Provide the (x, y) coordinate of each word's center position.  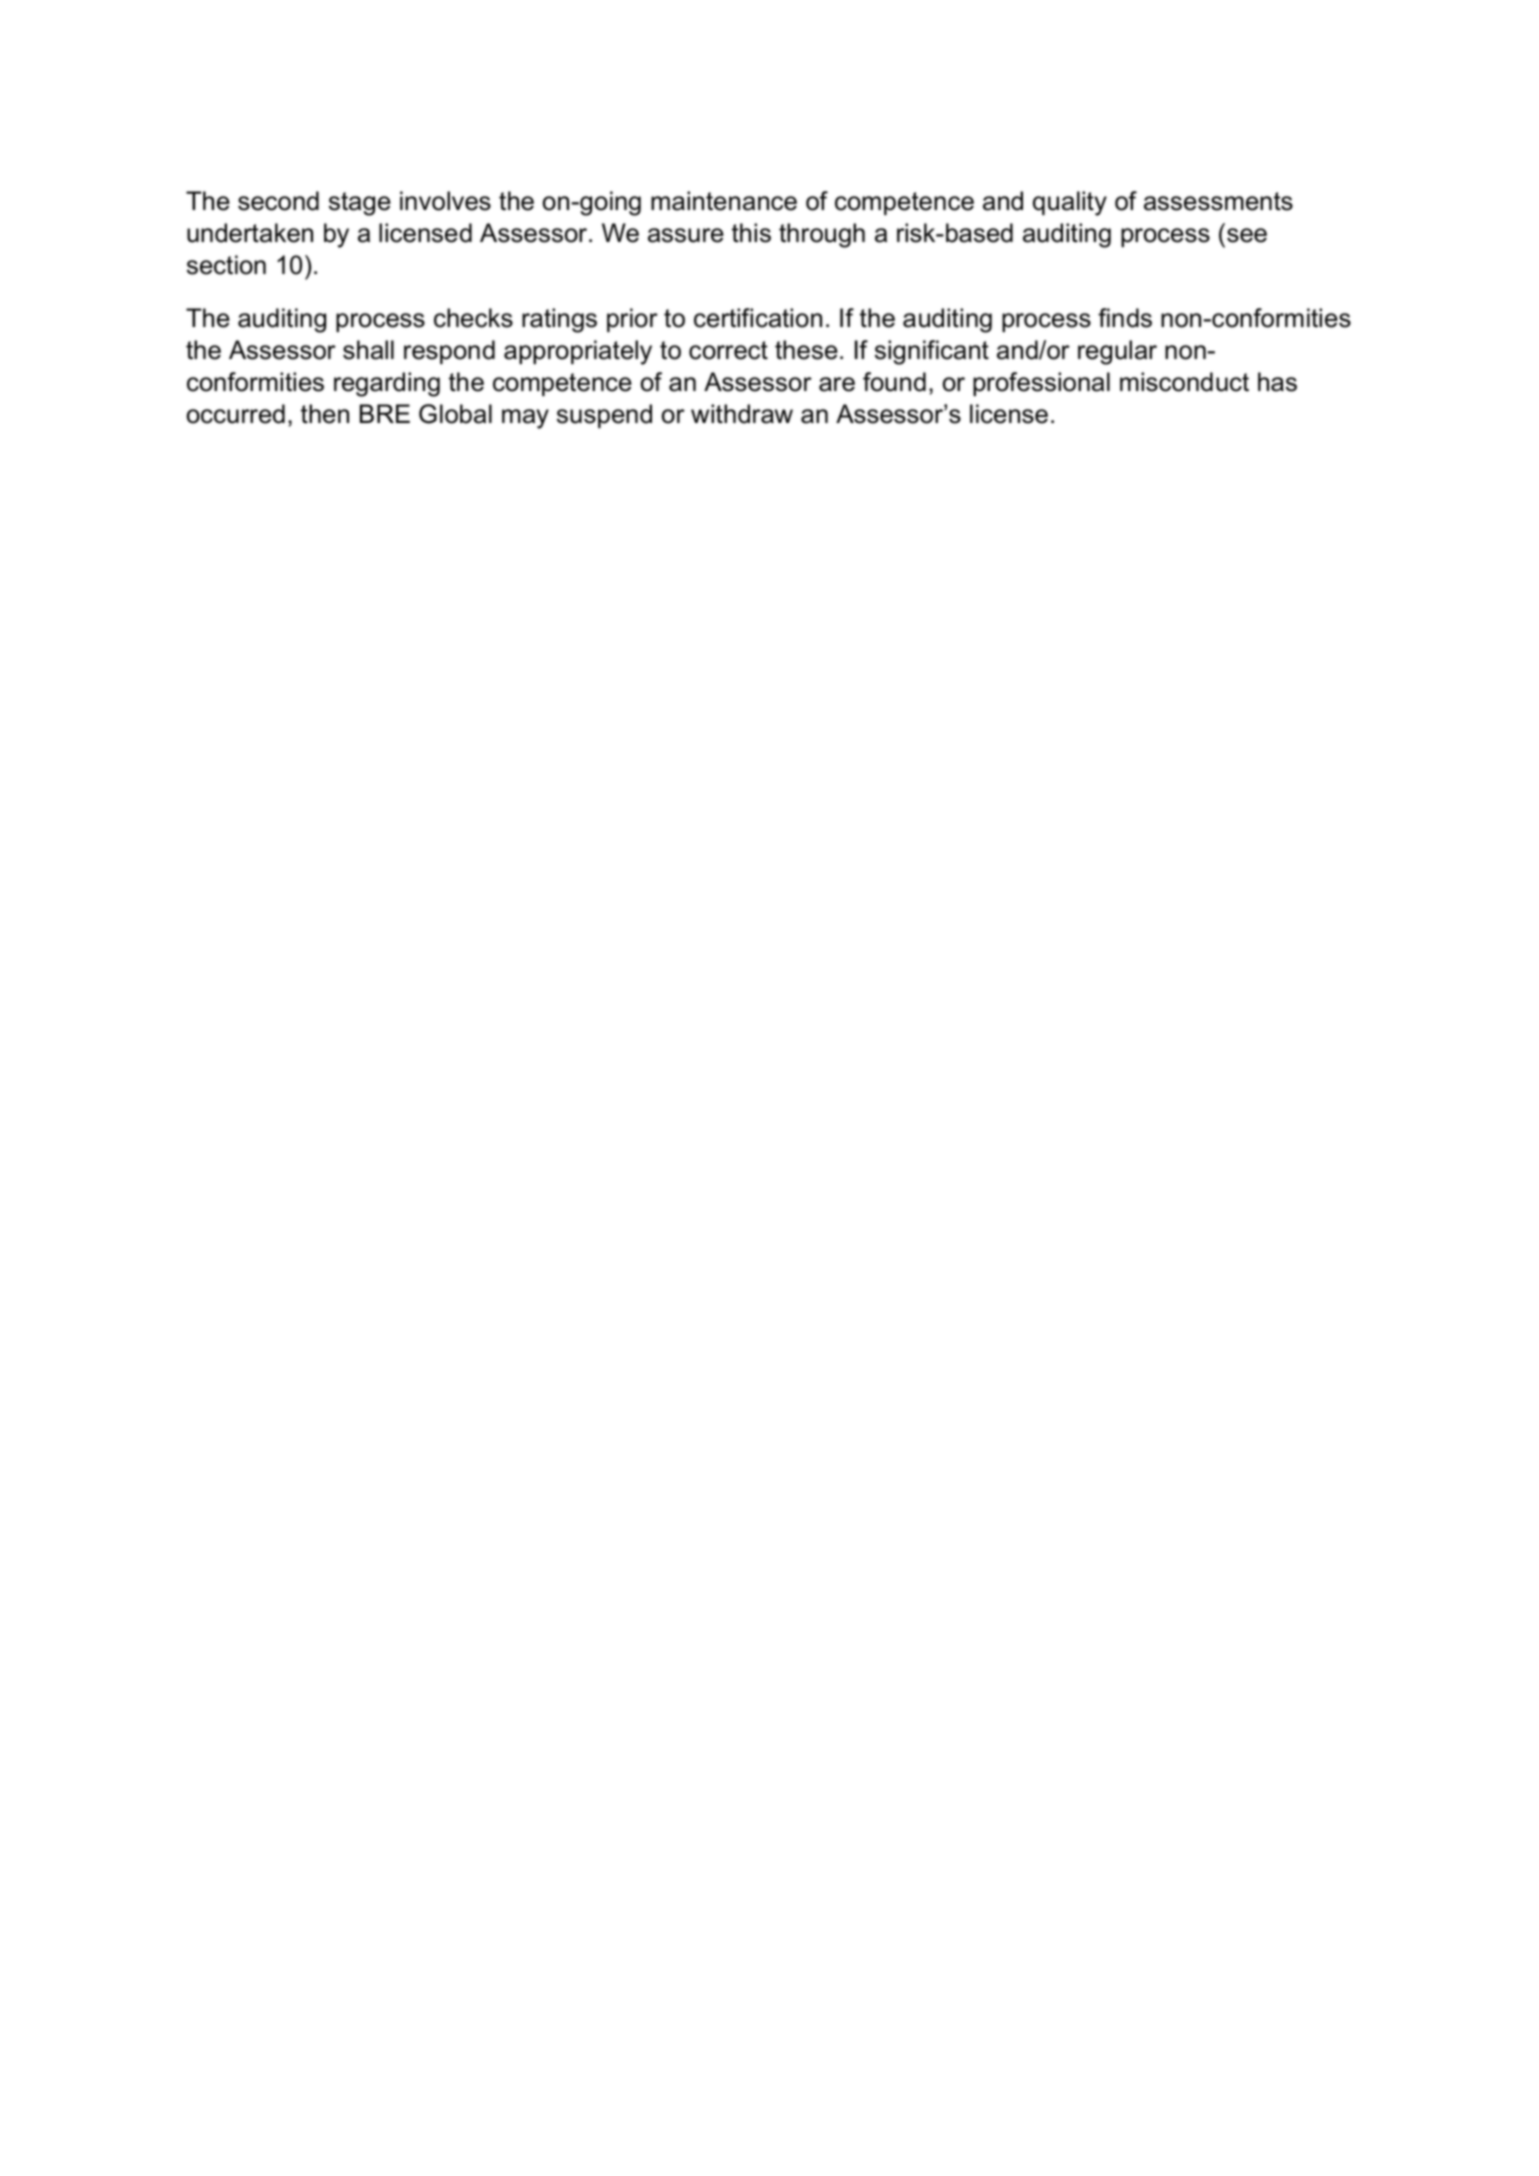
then (325, 414)
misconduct (1184, 382)
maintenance (724, 201)
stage (360, 204)
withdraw (742, 414)
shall (368, 350)
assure (686, 235)
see (1247, 235)
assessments (1218, 201)
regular (1117, 352)
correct (728, 350)
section (226, 265)
